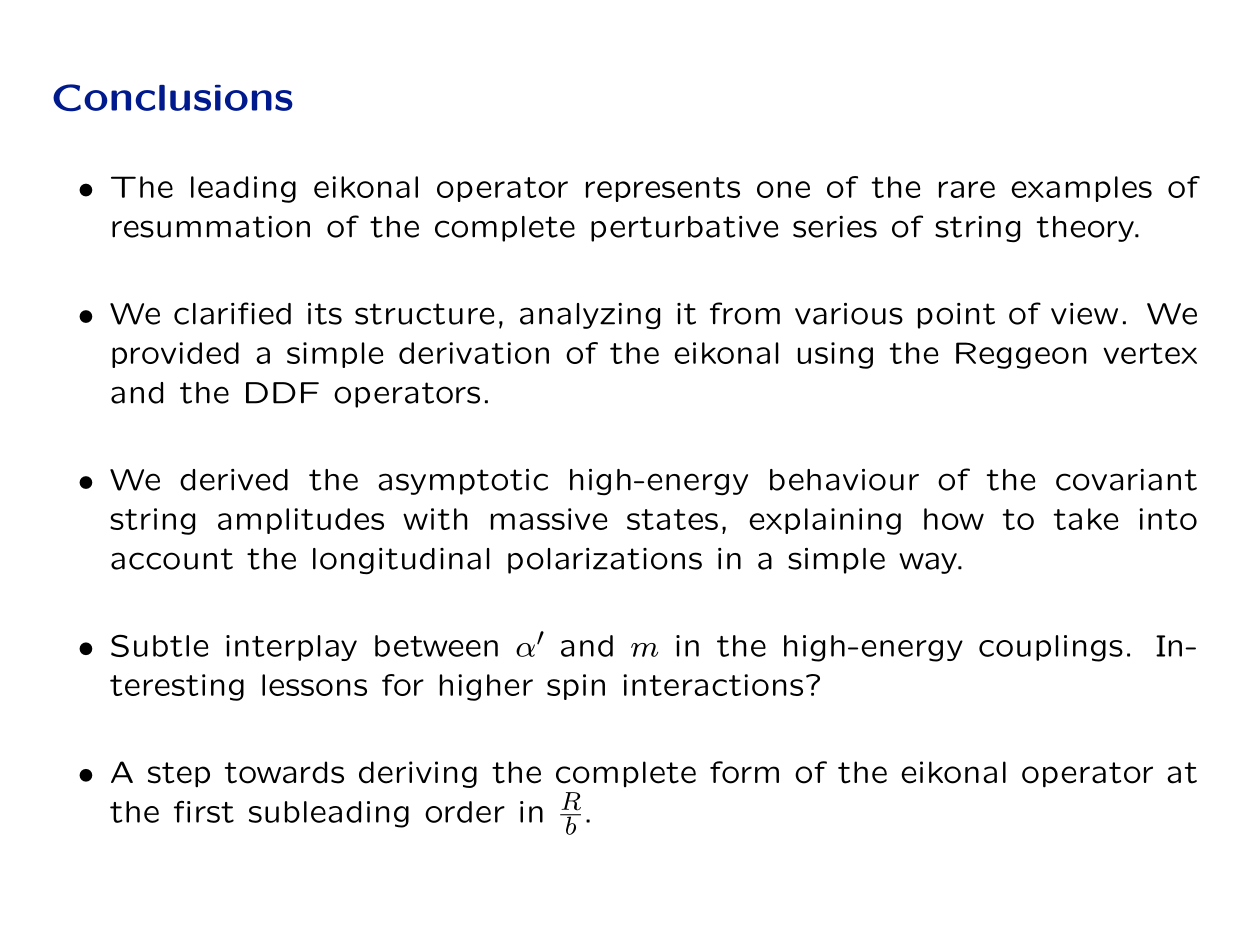 This page has width=1233, height=952. I want to click on couplings, so click(1051, 648).
